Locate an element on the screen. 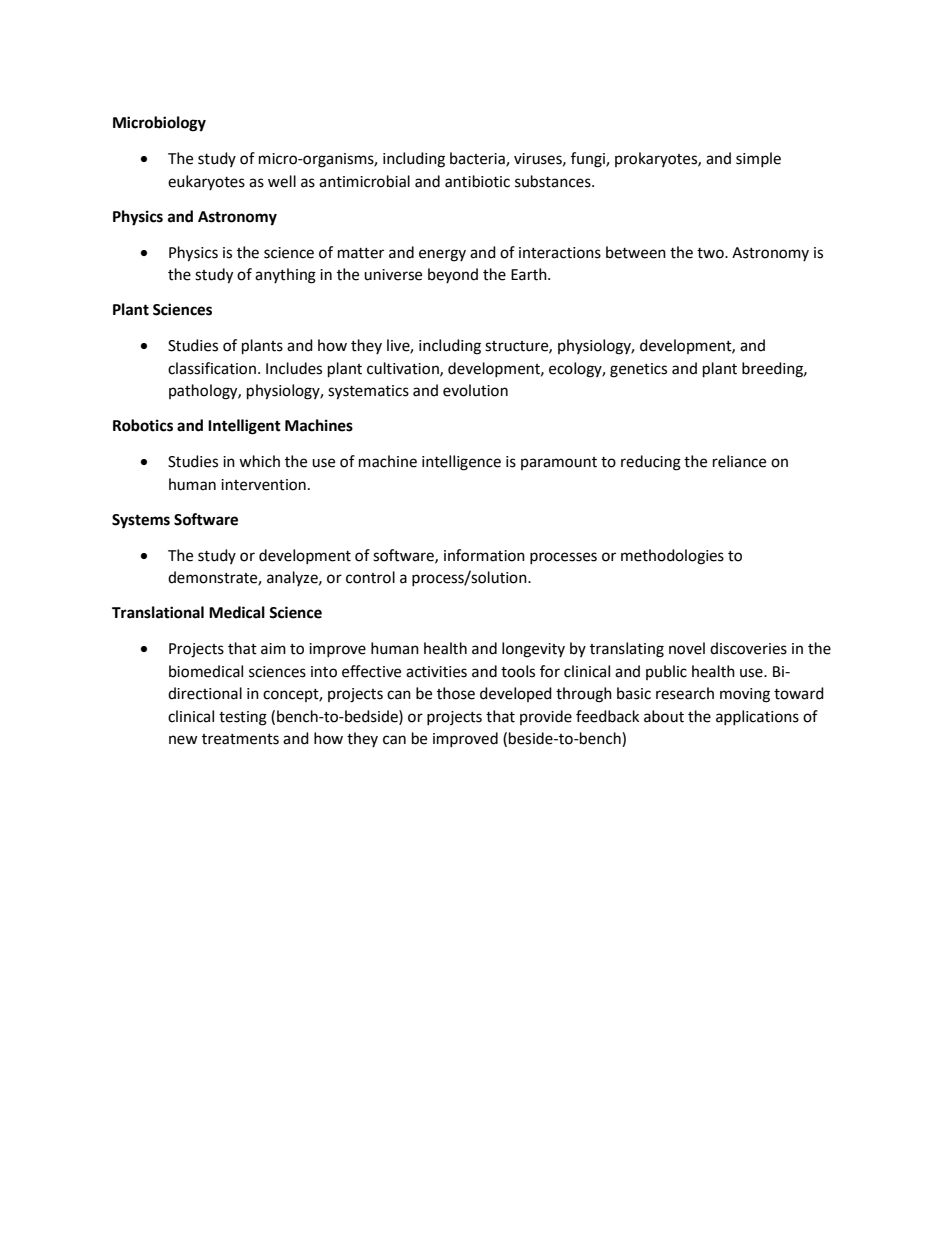 The height and width of the screenshot is (1233, 952). intervention is located at coordinates (263, 485).
